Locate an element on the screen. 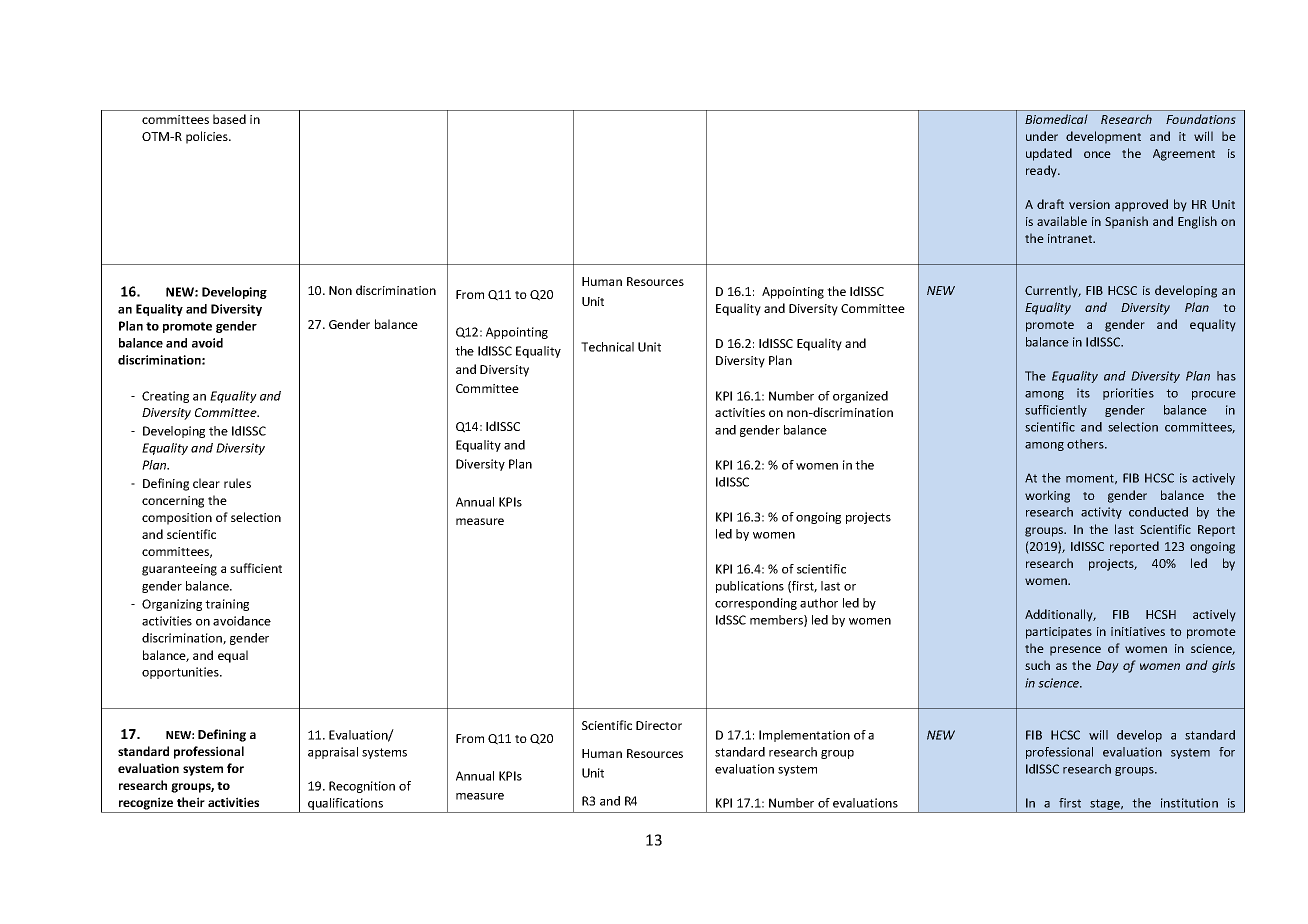 This screenshot has width=1308, height=924. rules is located at coordinates (237, 483).
